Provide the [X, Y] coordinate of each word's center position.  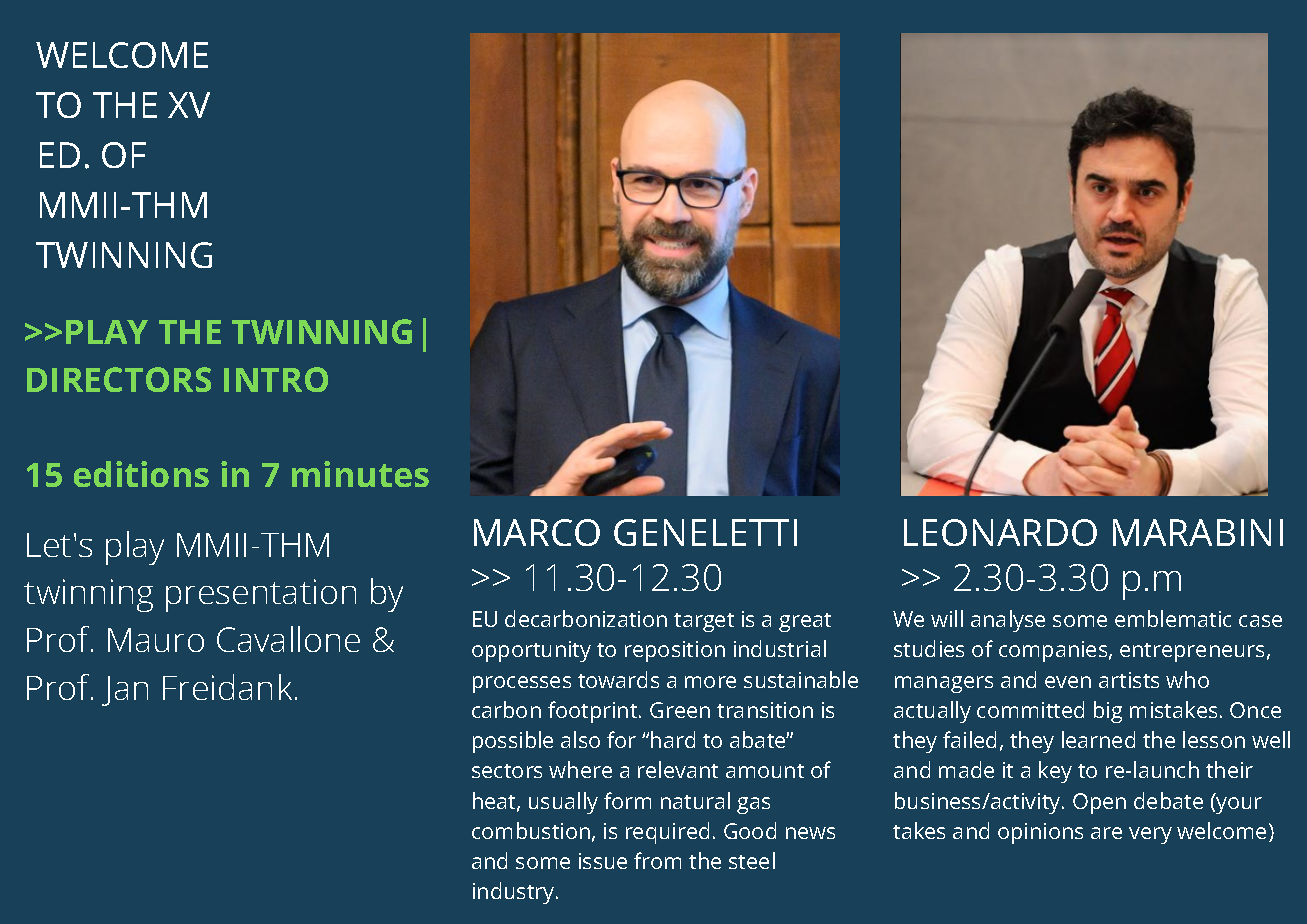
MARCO [537, 532]
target [704, 622]
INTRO [276, 379]
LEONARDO [1000, 532]
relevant [678, 769]
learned [1098, 739]
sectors [507, 771]
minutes [360, 474]
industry [515, 893]
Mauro [156, 640]
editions [141, 474]
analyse [1008, 621]
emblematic [1173, 618]
